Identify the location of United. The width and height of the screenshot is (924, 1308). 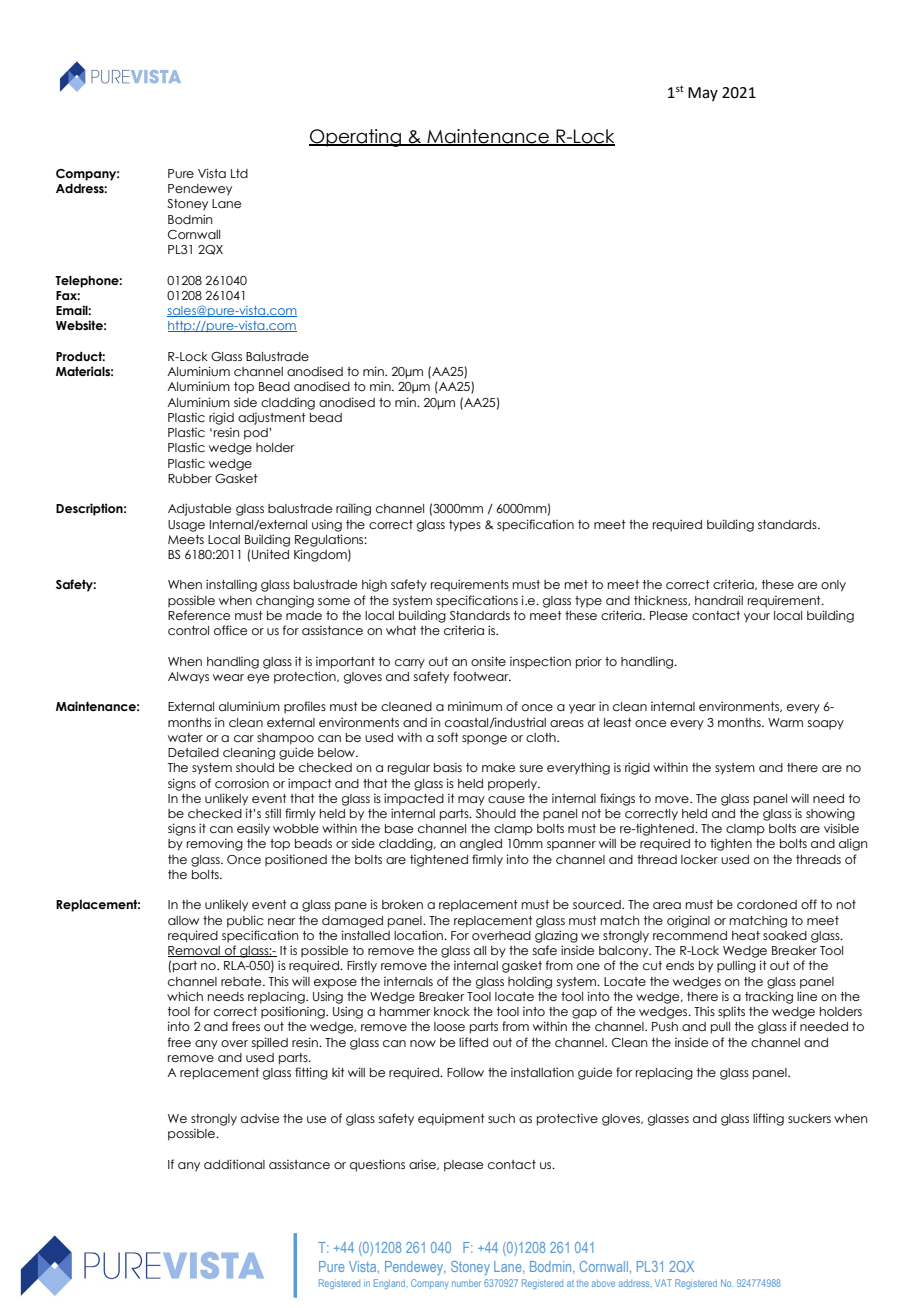
(270, 554).
